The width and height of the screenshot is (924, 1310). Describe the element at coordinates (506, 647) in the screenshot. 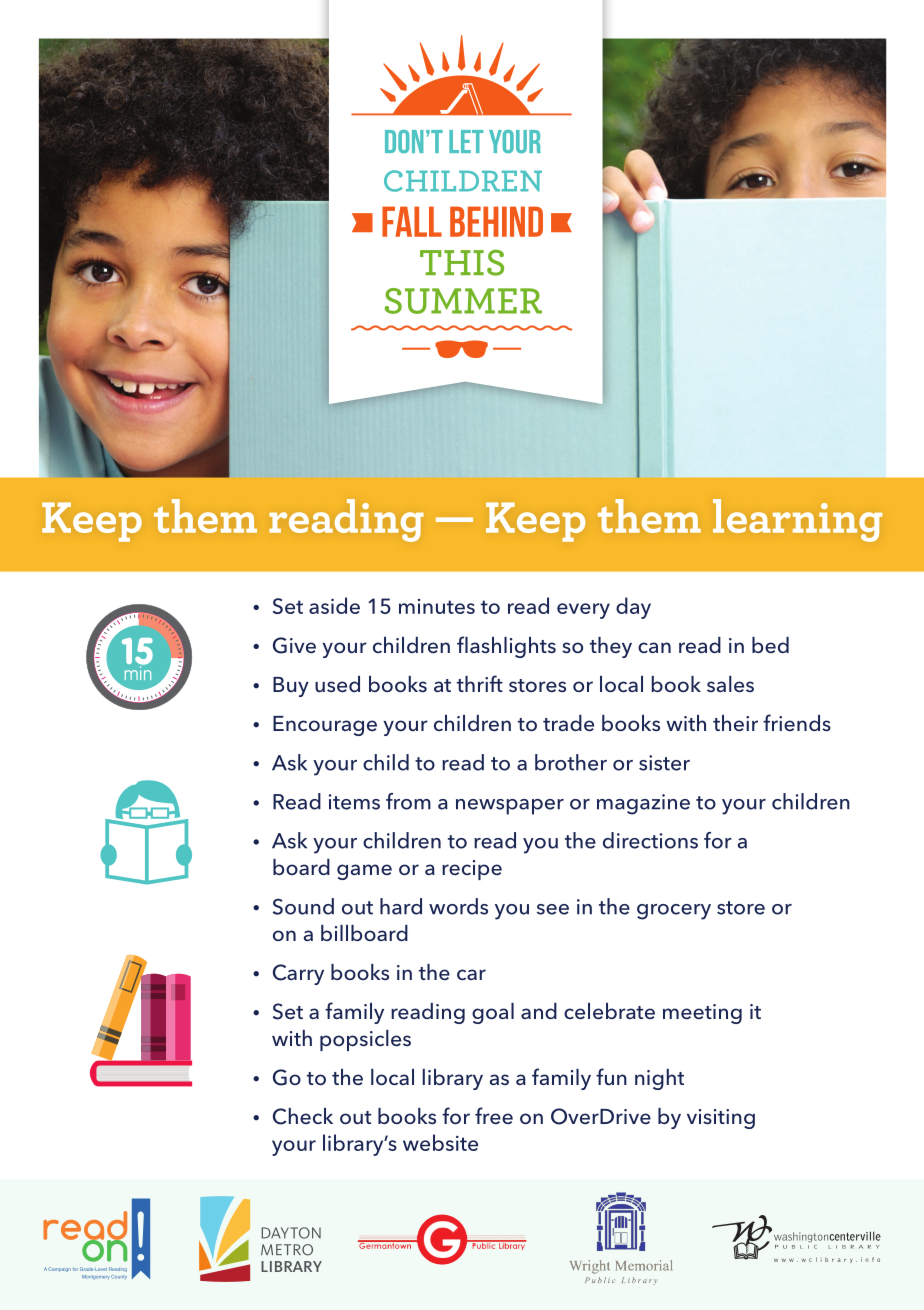

I see `flashlights` at that location.
